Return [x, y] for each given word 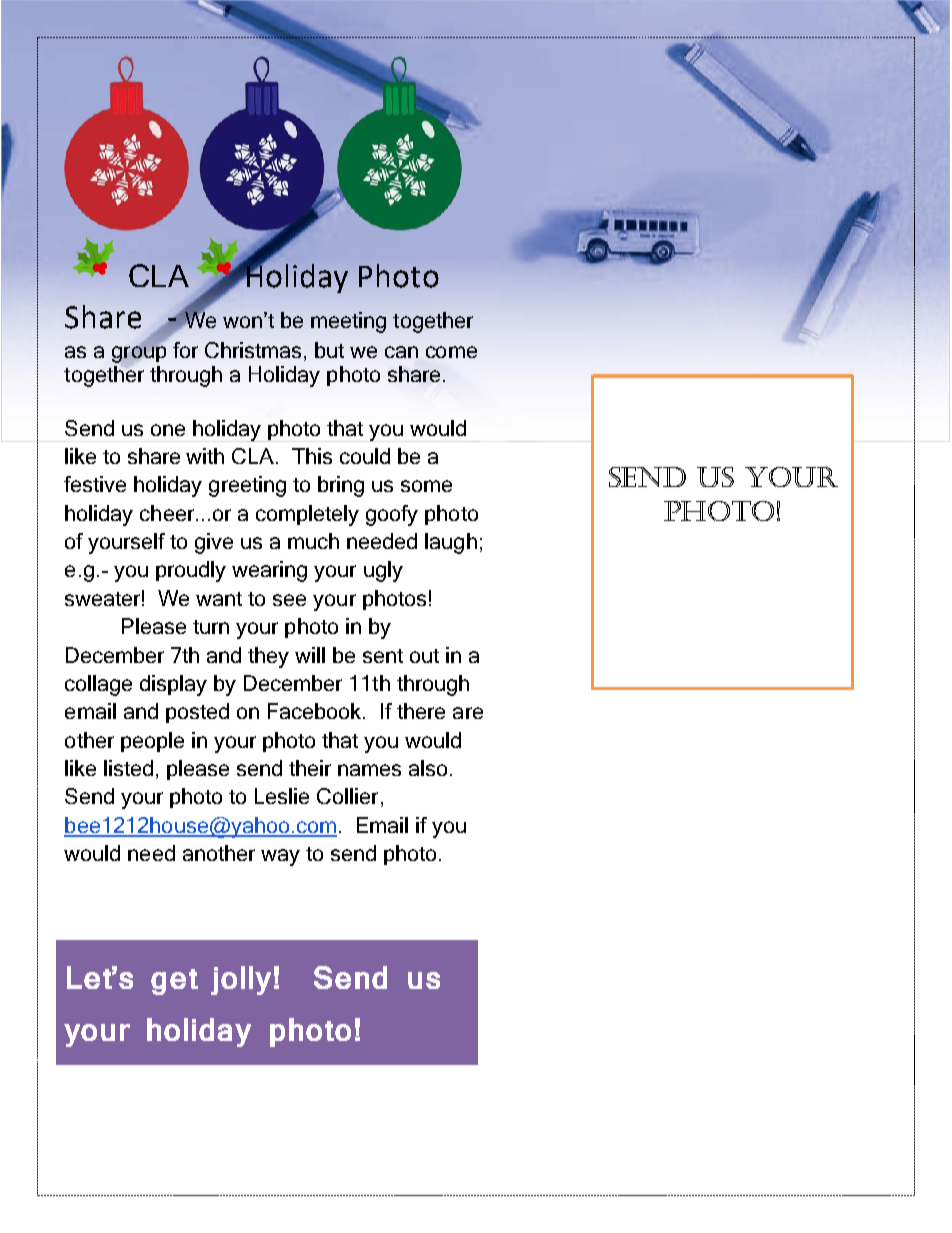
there [421, 711]
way [280, 857]
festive [95, 484]
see [289, 600]
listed [128, 768]
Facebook [316, 711]
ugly [383, 571]
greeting [247, 486]
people [152, 742]
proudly [191, 571]
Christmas [253, 350]
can [401, 352]
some [426, 486]
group [139, 353]
